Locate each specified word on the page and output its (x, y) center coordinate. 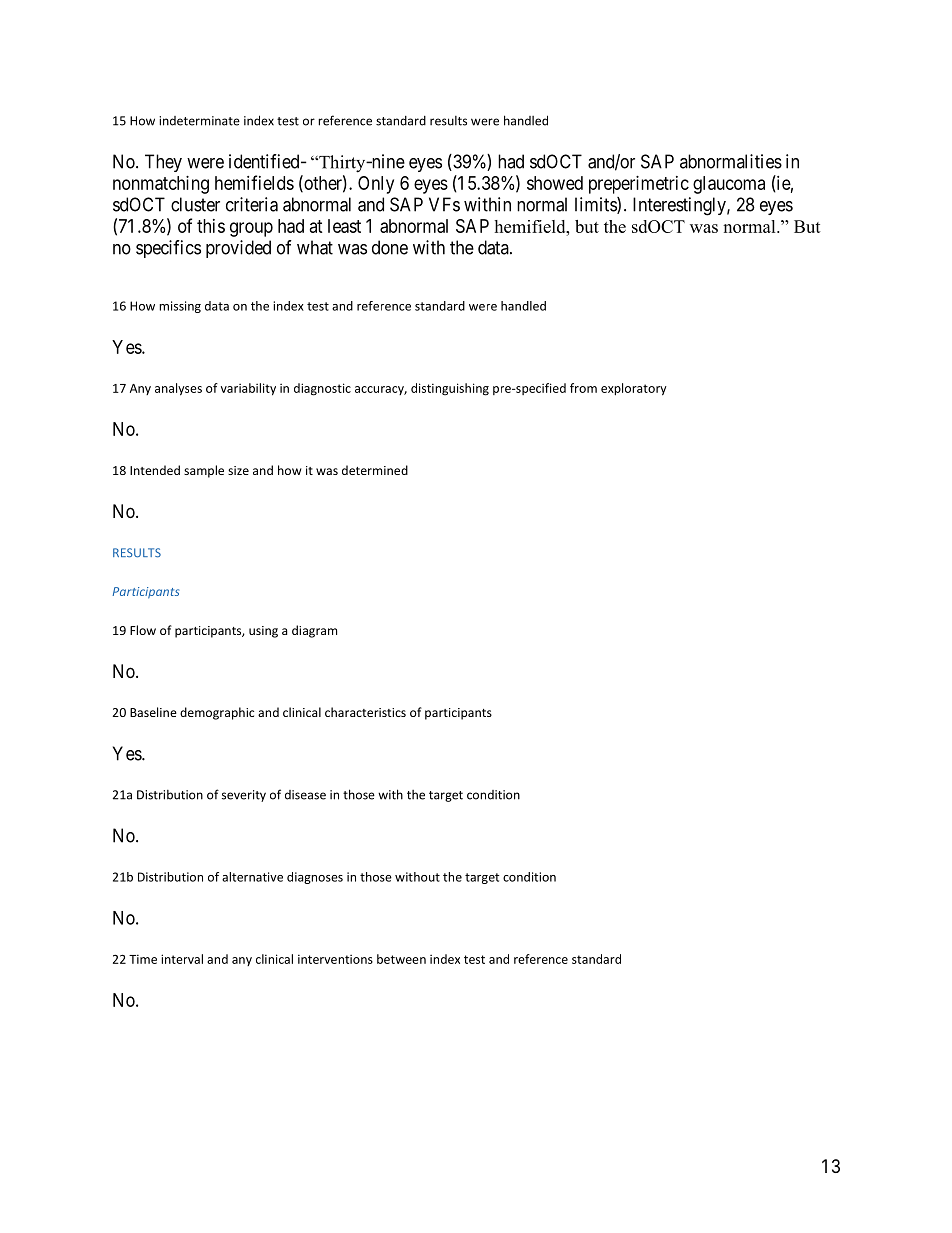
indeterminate (199, 121)
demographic (217, 713)
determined (375, 470)
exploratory (634, 389)
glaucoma (729, 185)
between (401, 959)
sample (204, 471)
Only (376, 185)
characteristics (365, 712)
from (583, 388)
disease (305, 795)
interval (182, 959)
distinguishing (450, 389)
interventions (335, 959)
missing (180, 307)
